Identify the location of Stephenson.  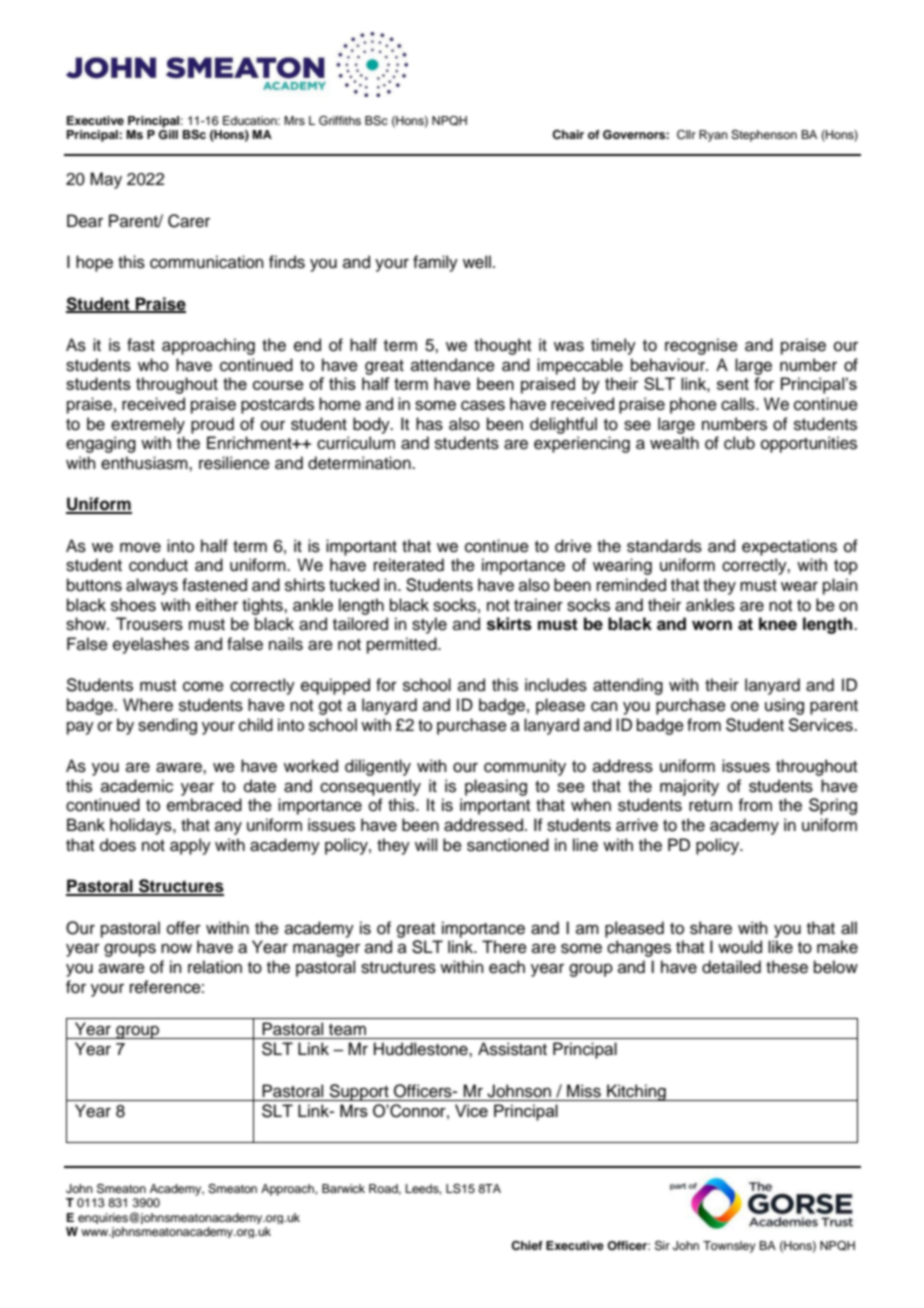
(764, 136).
